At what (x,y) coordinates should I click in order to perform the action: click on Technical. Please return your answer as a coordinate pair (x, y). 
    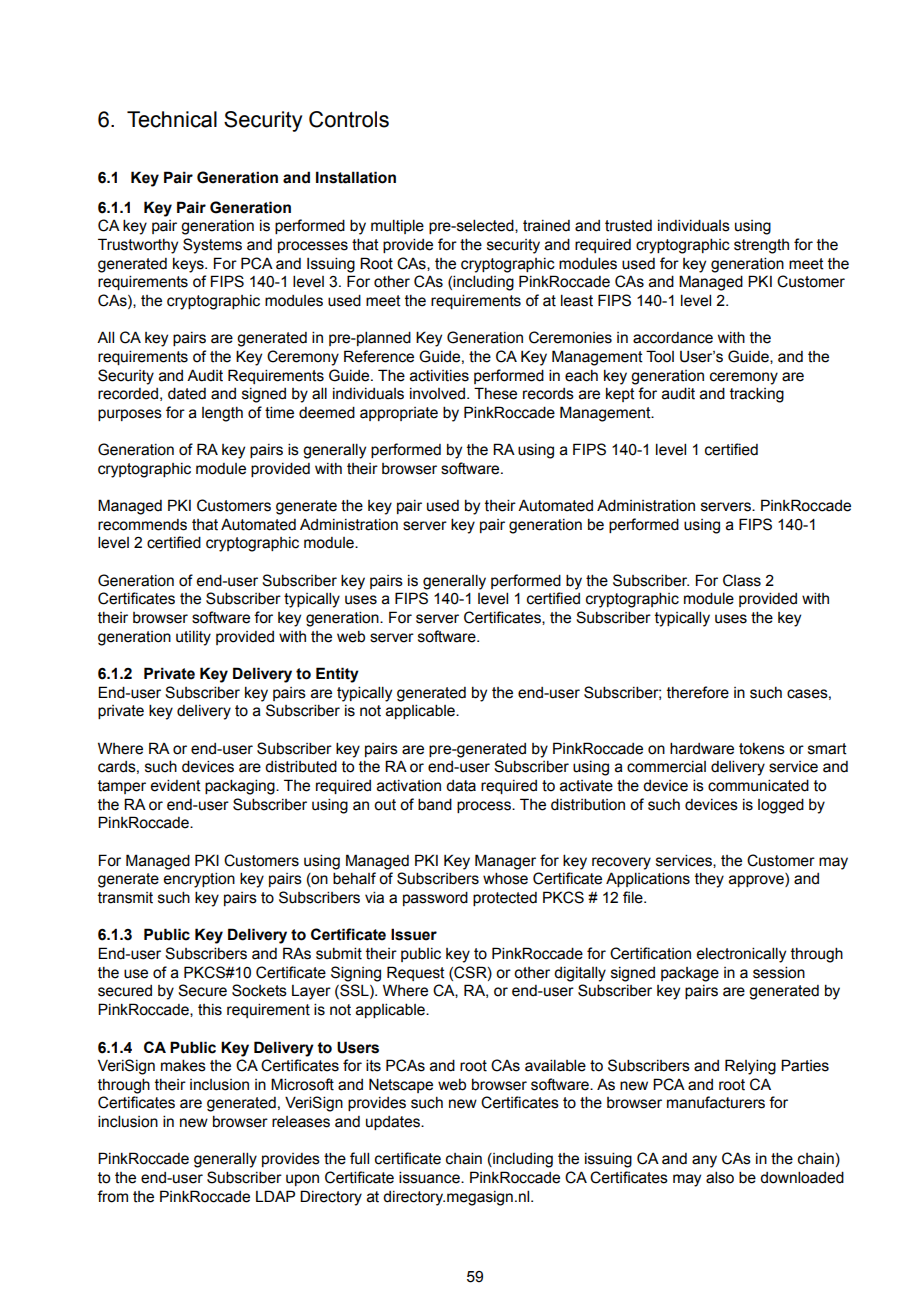
    Looking at the image, I should click on (172, 119).
